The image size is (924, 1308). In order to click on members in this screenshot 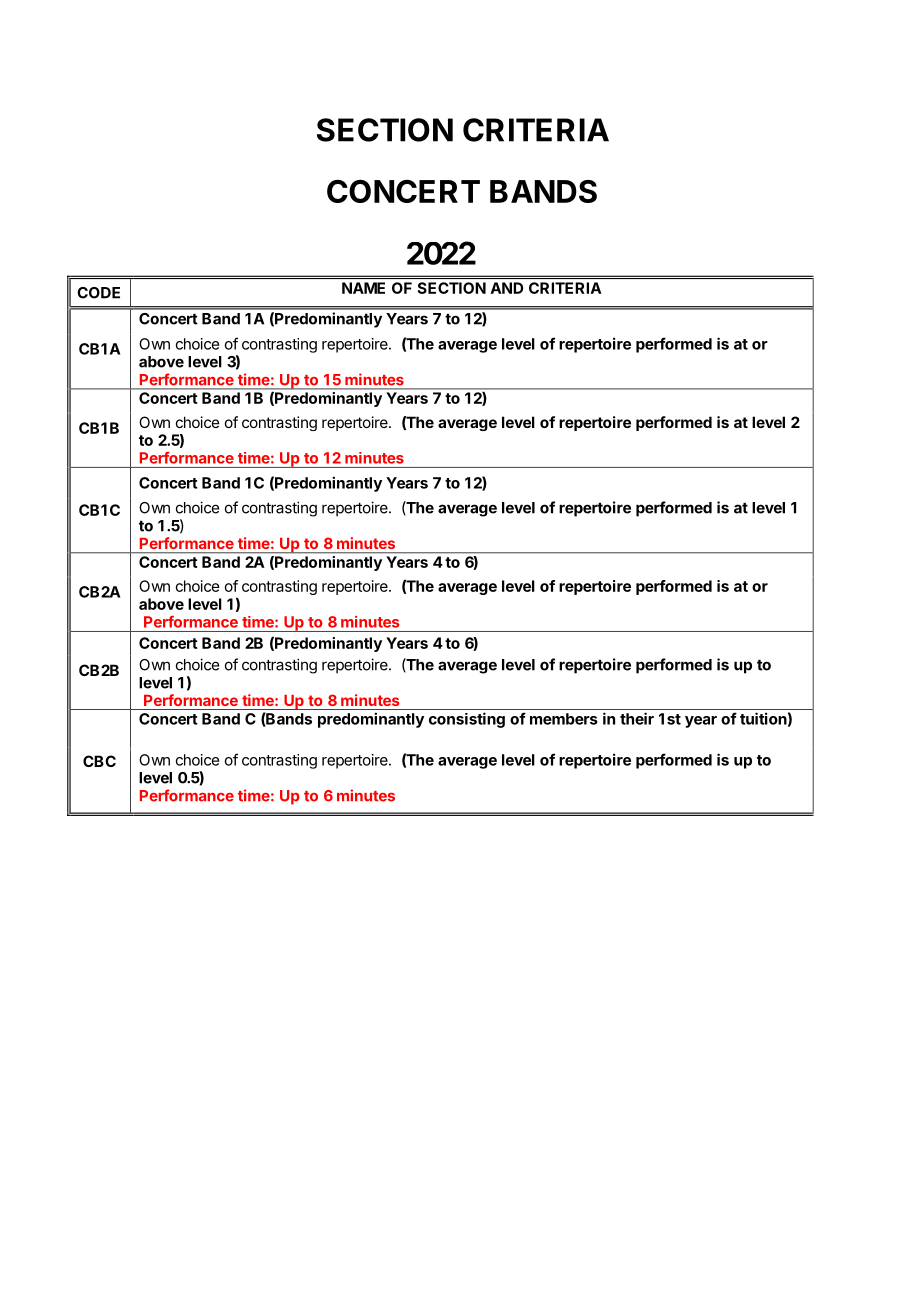, I will do `click(564, 719)`.
